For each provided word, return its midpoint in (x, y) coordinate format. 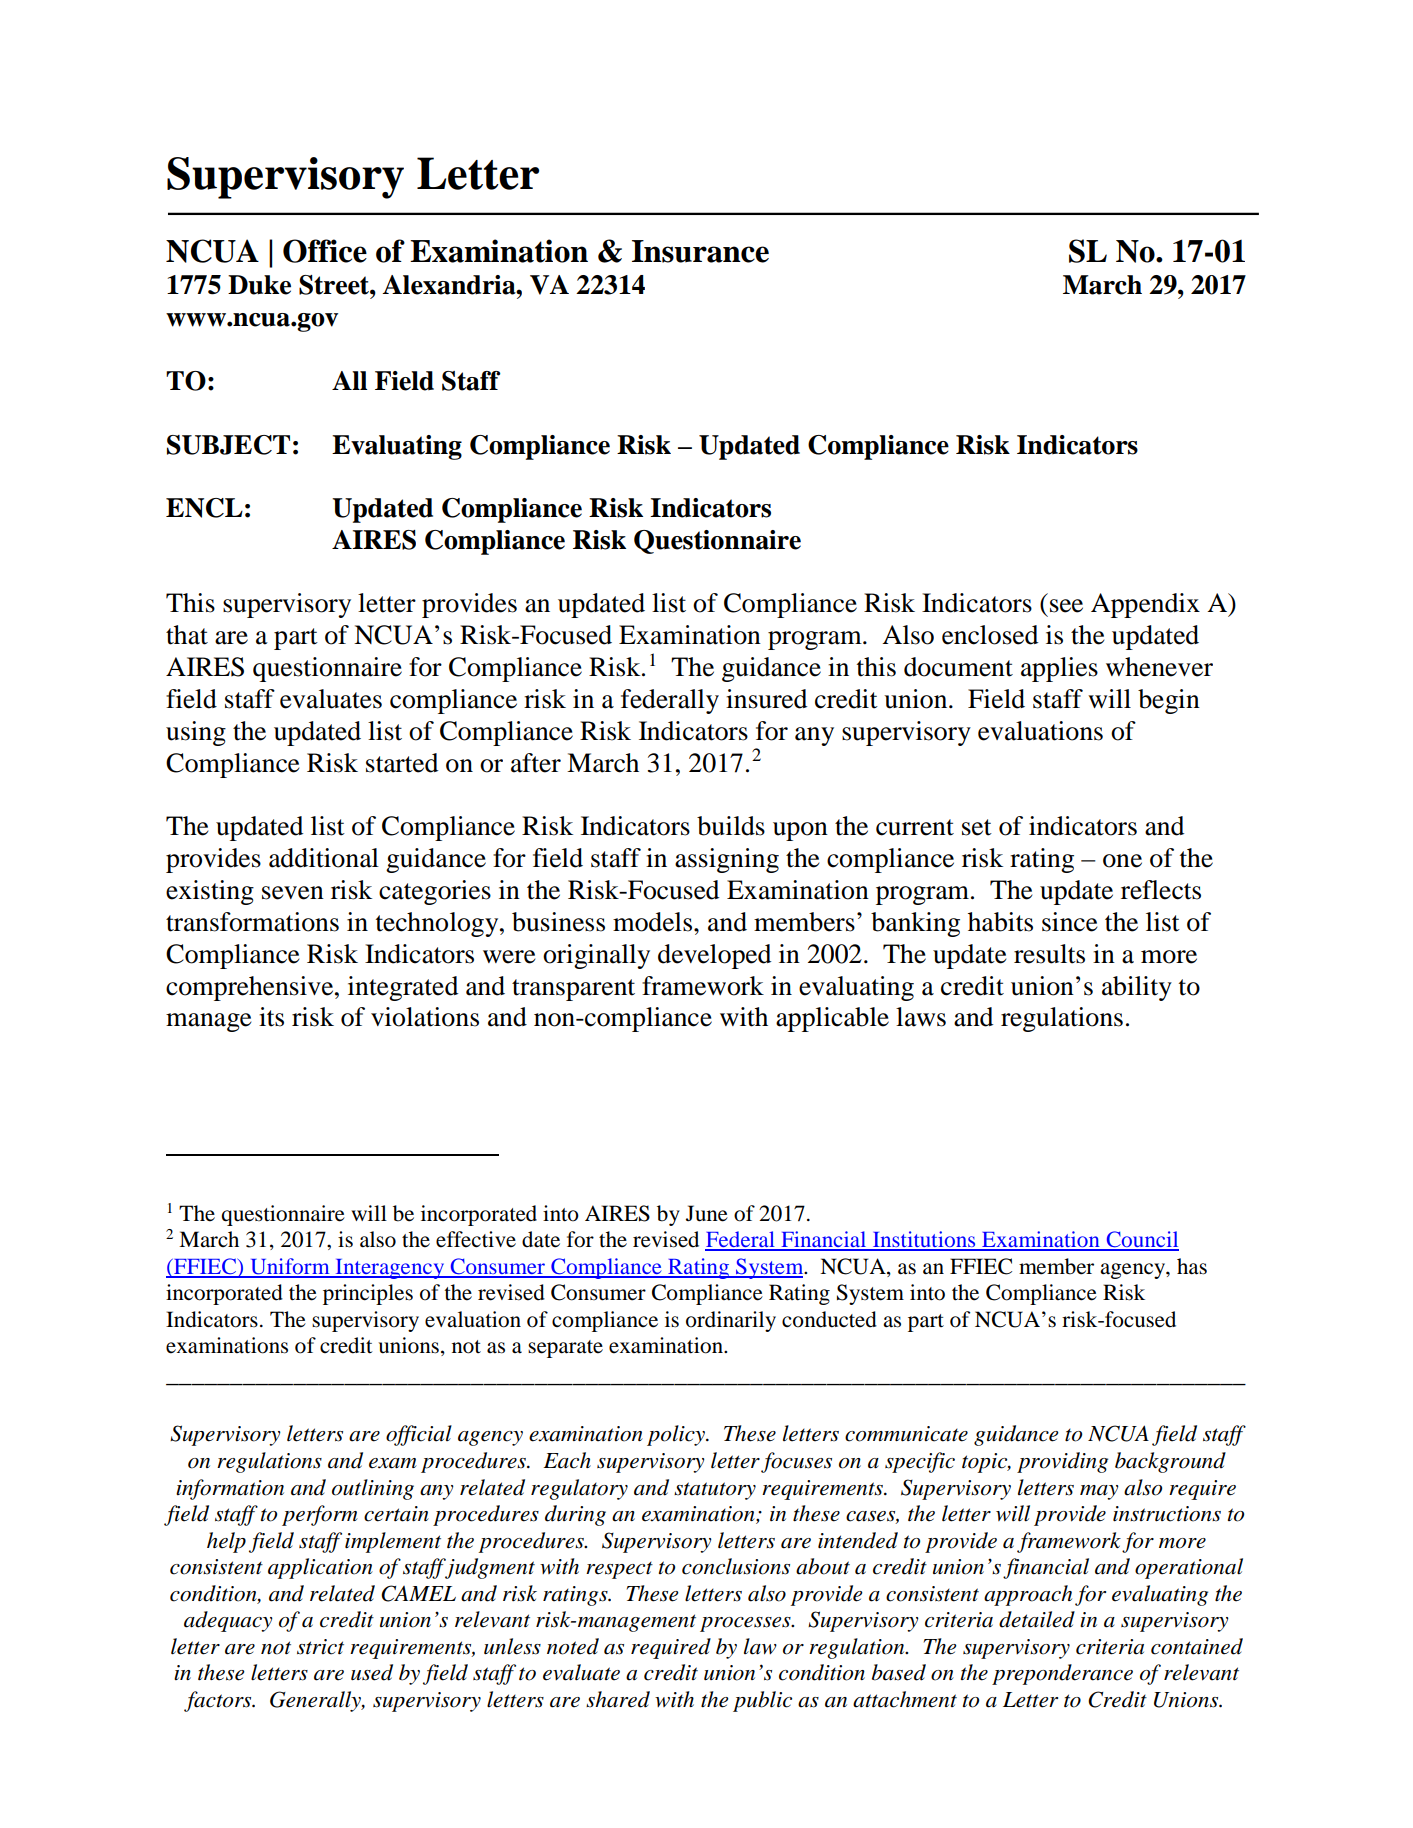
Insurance (700, 251)
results (1049, 954)
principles (368, 1294)
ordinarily (731, 1321)
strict (320, 1647)
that (187, 635)
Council (1141, 1240)
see (1066, 606)
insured (766, 699)
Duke (259, 285)
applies (1059, 669)
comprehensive (251, 988)
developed (714, 956)
